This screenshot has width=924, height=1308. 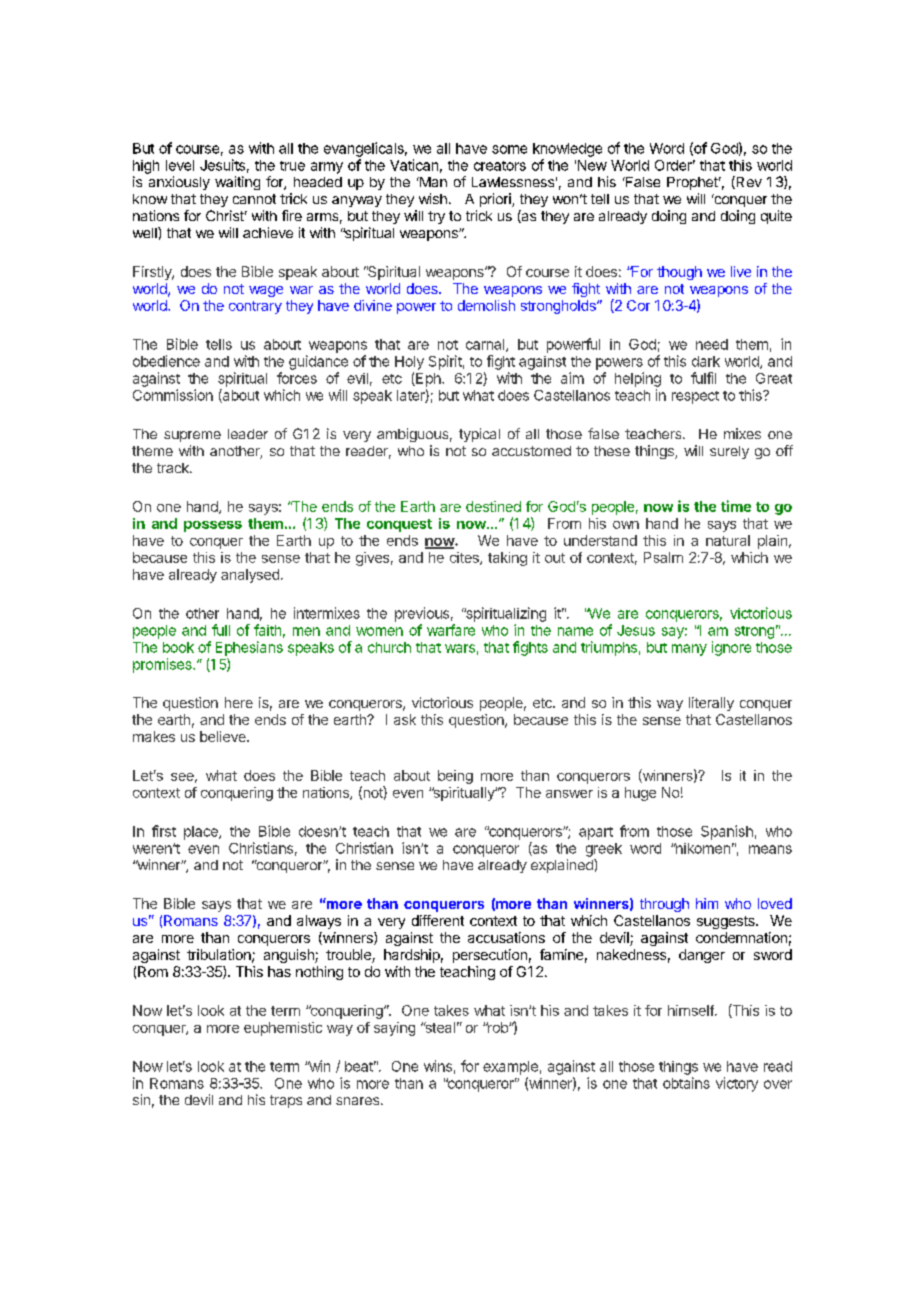 What do you see at coordinates (729, 452) in the screenshot?
I see `surely` at bounding box center [729, 452].
